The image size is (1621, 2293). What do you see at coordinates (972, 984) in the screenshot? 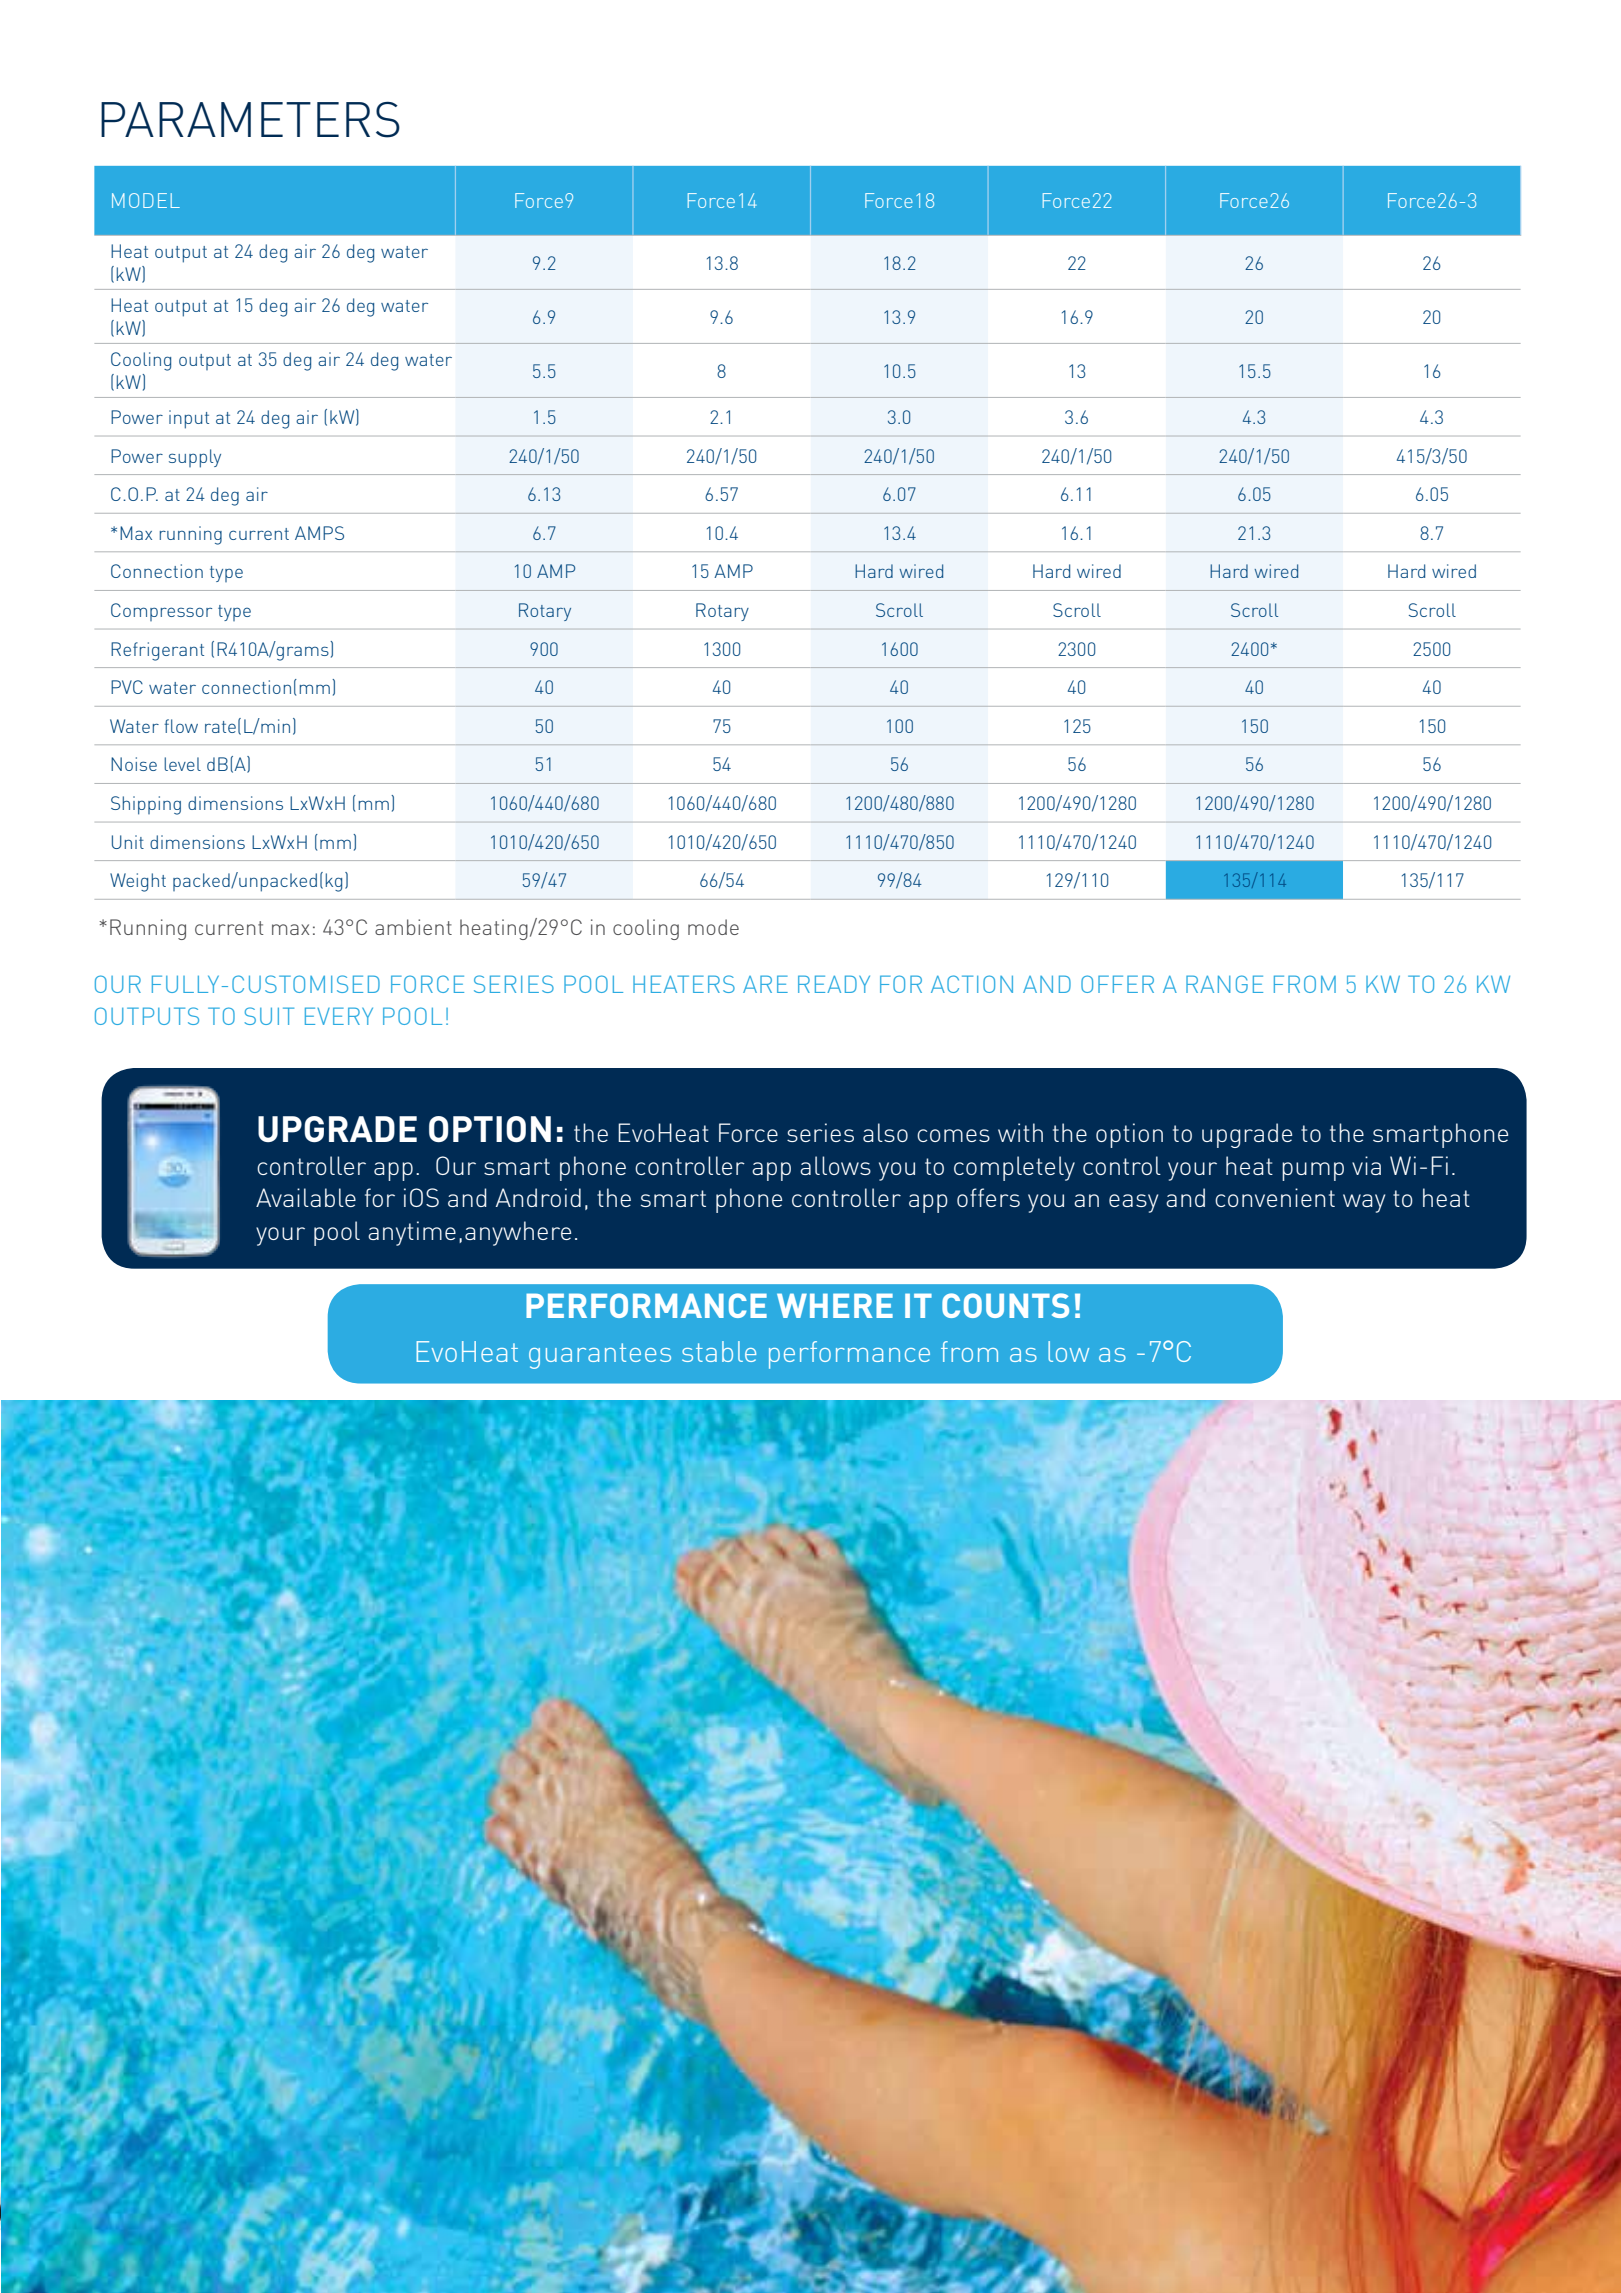
I see `ACTION` at bounding box center [972, 984].
